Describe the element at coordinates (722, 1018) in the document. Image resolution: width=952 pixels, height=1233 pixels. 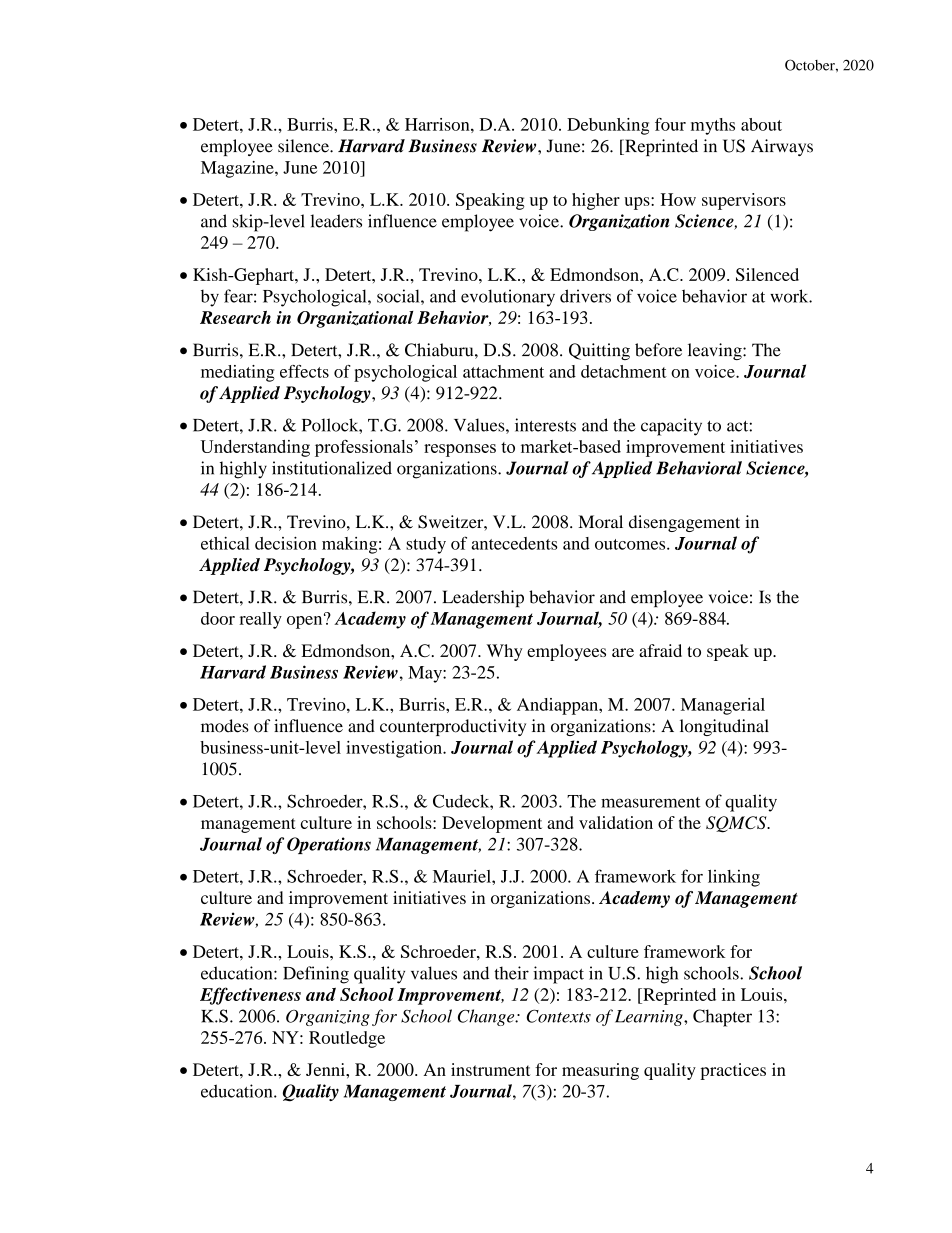
I see `Chapter` at that location.
